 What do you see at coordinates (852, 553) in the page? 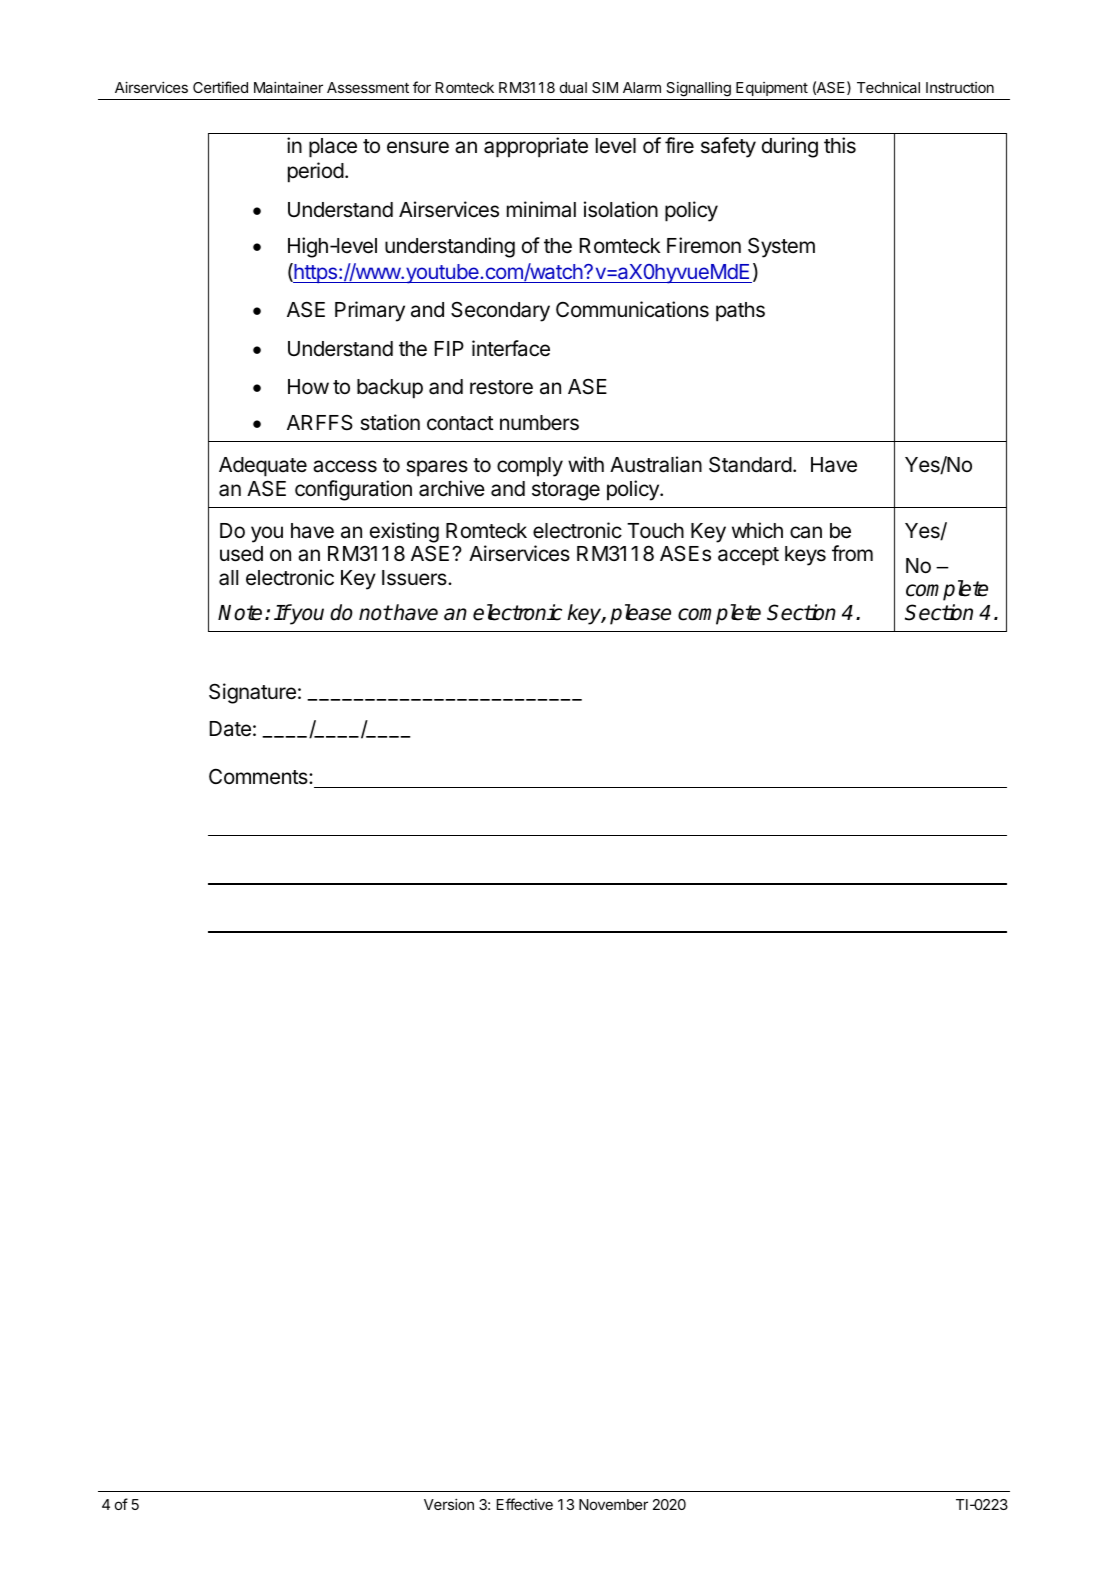
I see `from` at bounding box center [852, 553].
